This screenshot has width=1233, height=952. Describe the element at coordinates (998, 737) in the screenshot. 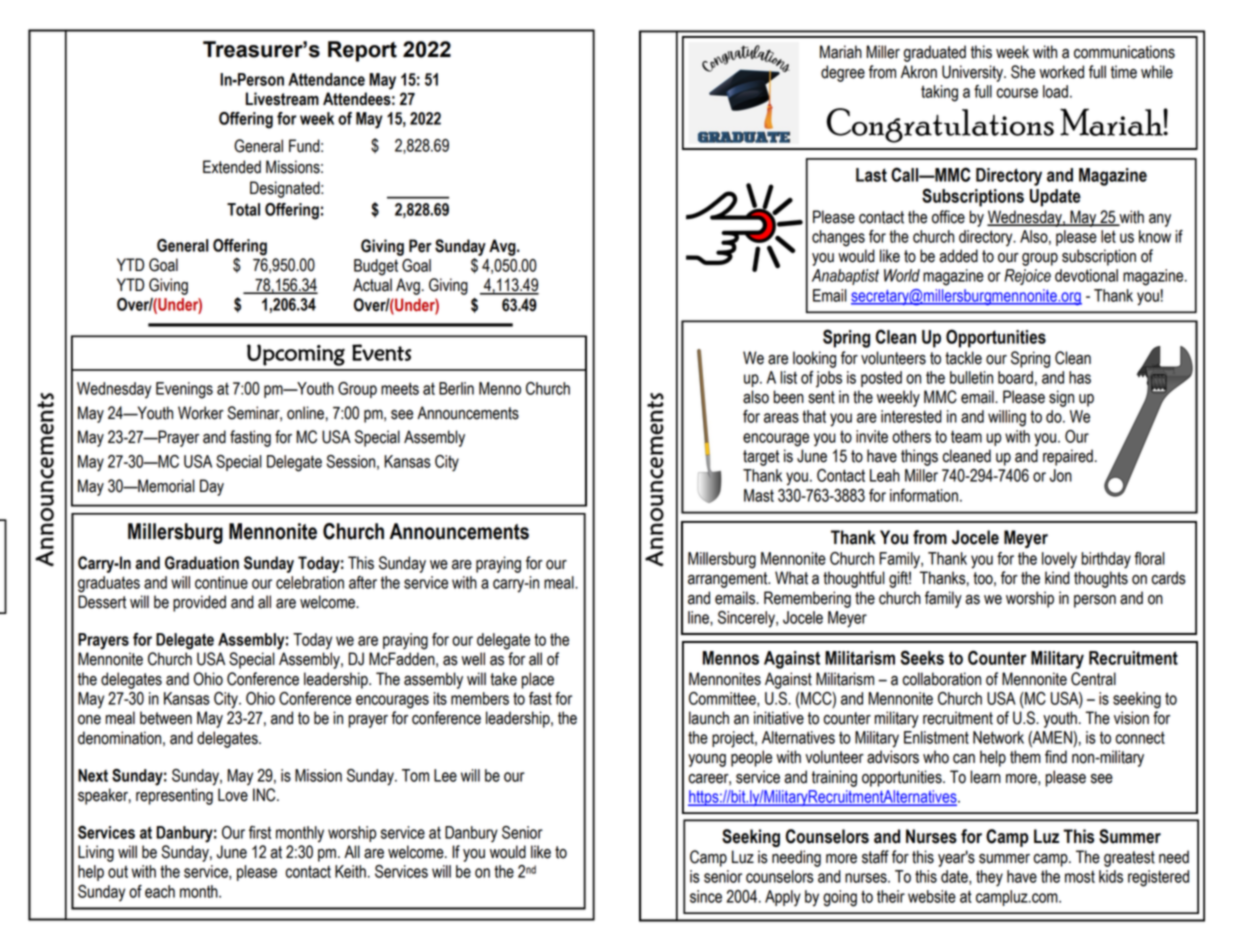

I see `Network` at that location.
